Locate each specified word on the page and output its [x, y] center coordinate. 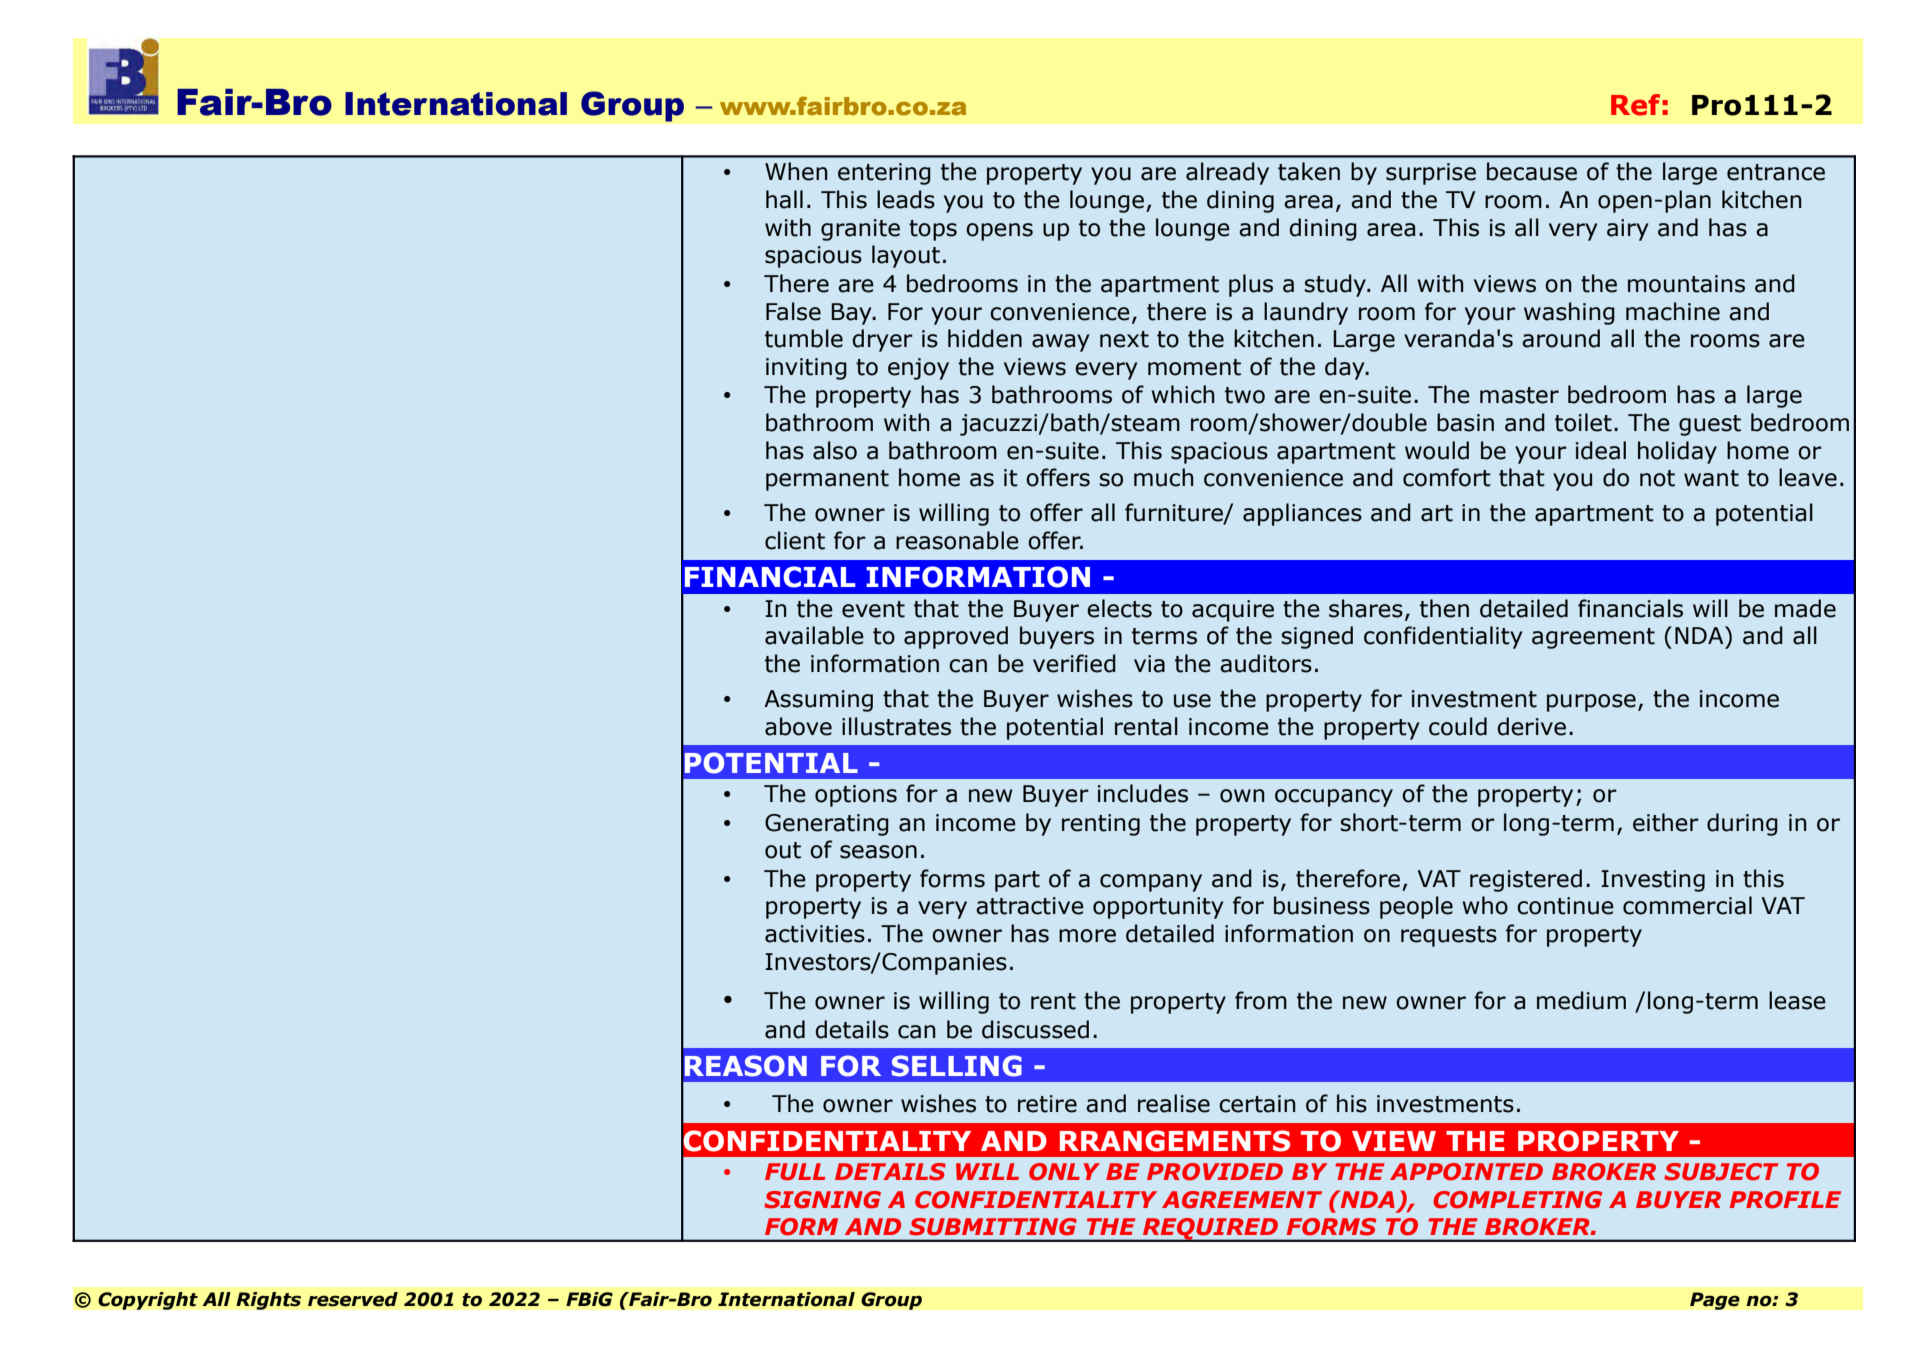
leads [906, 199]
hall [784, 199]
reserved [353, 1299]
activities [815, 934]
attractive [1030, 906]
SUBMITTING [993, 1227]
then [1444, 608]
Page [1715, 1301]
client [795, 540]
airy [1627, 230]
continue [1565, 906]
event [873, 609]
